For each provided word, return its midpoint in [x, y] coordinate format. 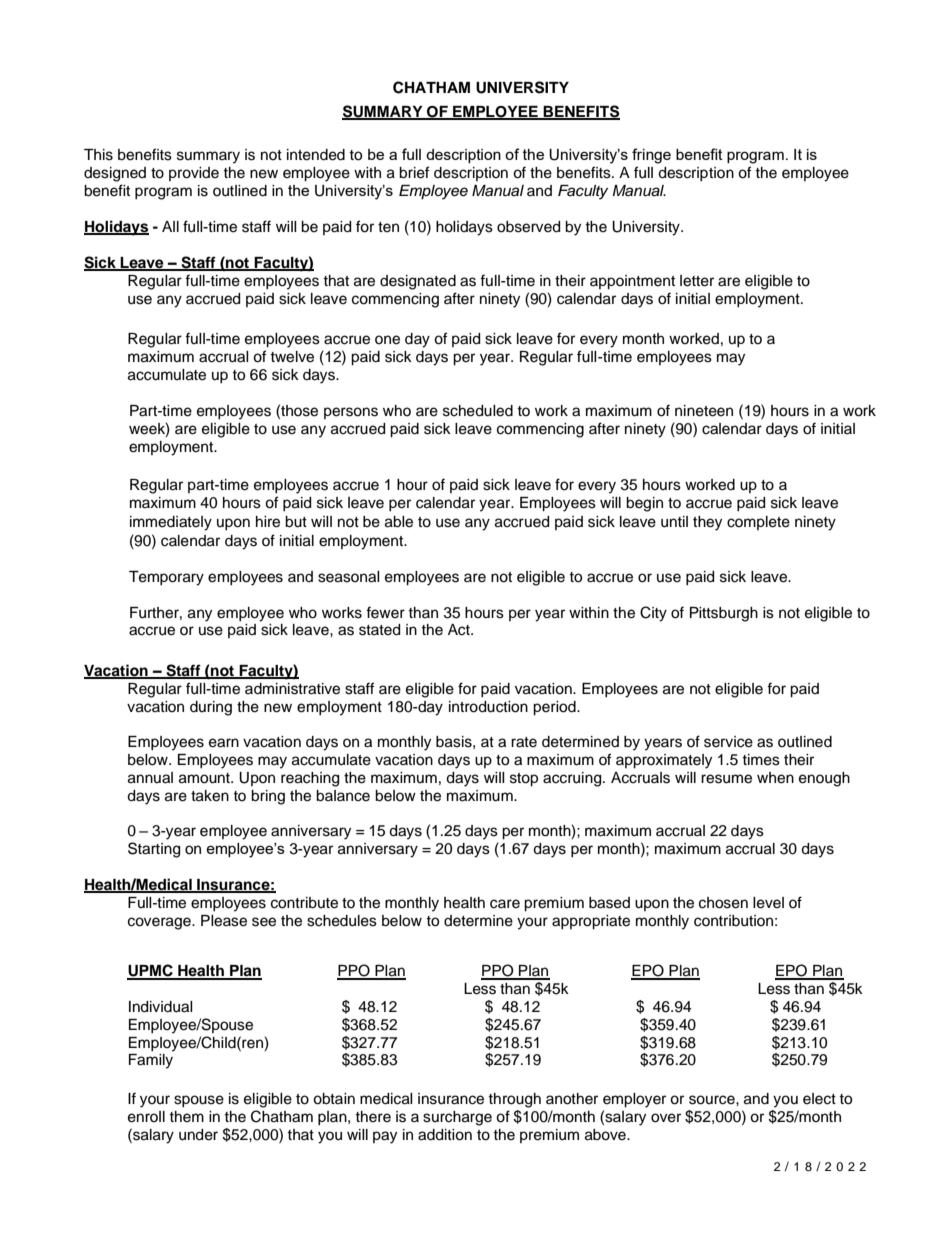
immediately [171, 523]
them [186, 1117]
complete [758, 523]
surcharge [457, 1118]
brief [414, 172]
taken [210, 796]
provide [194, 174]
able [399, 522]
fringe [651, 156]
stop [524, 780]
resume [726, 779]
